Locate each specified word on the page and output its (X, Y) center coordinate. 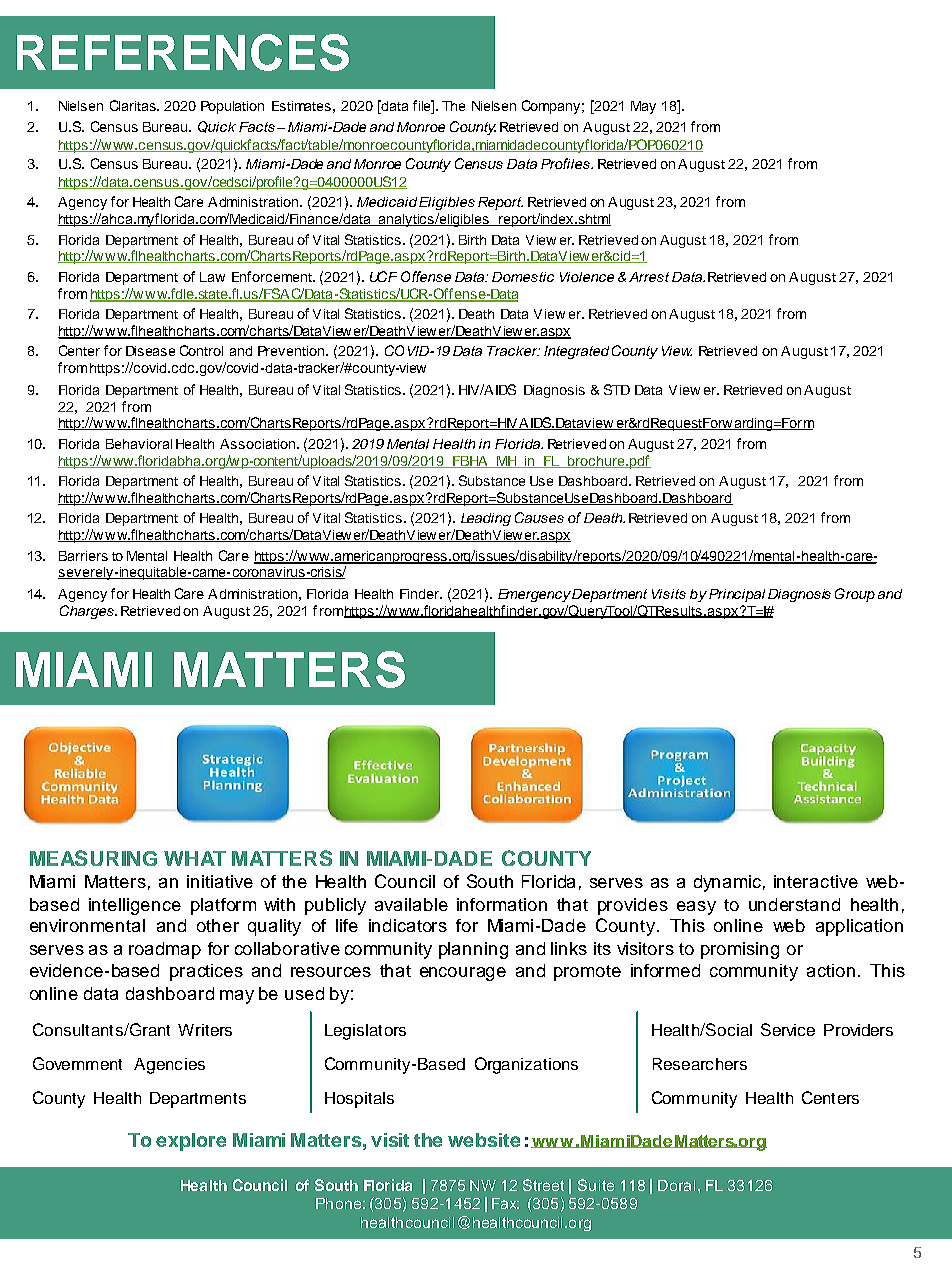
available (411, 904)
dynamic (727, 883)
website (484, 1140)
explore (191, 1142)
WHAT (195, 858)
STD (617, 389)
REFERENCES (183, 52)
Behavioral (139, 444)
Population (232, 107)
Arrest (649, 277)
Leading (486, 519)
